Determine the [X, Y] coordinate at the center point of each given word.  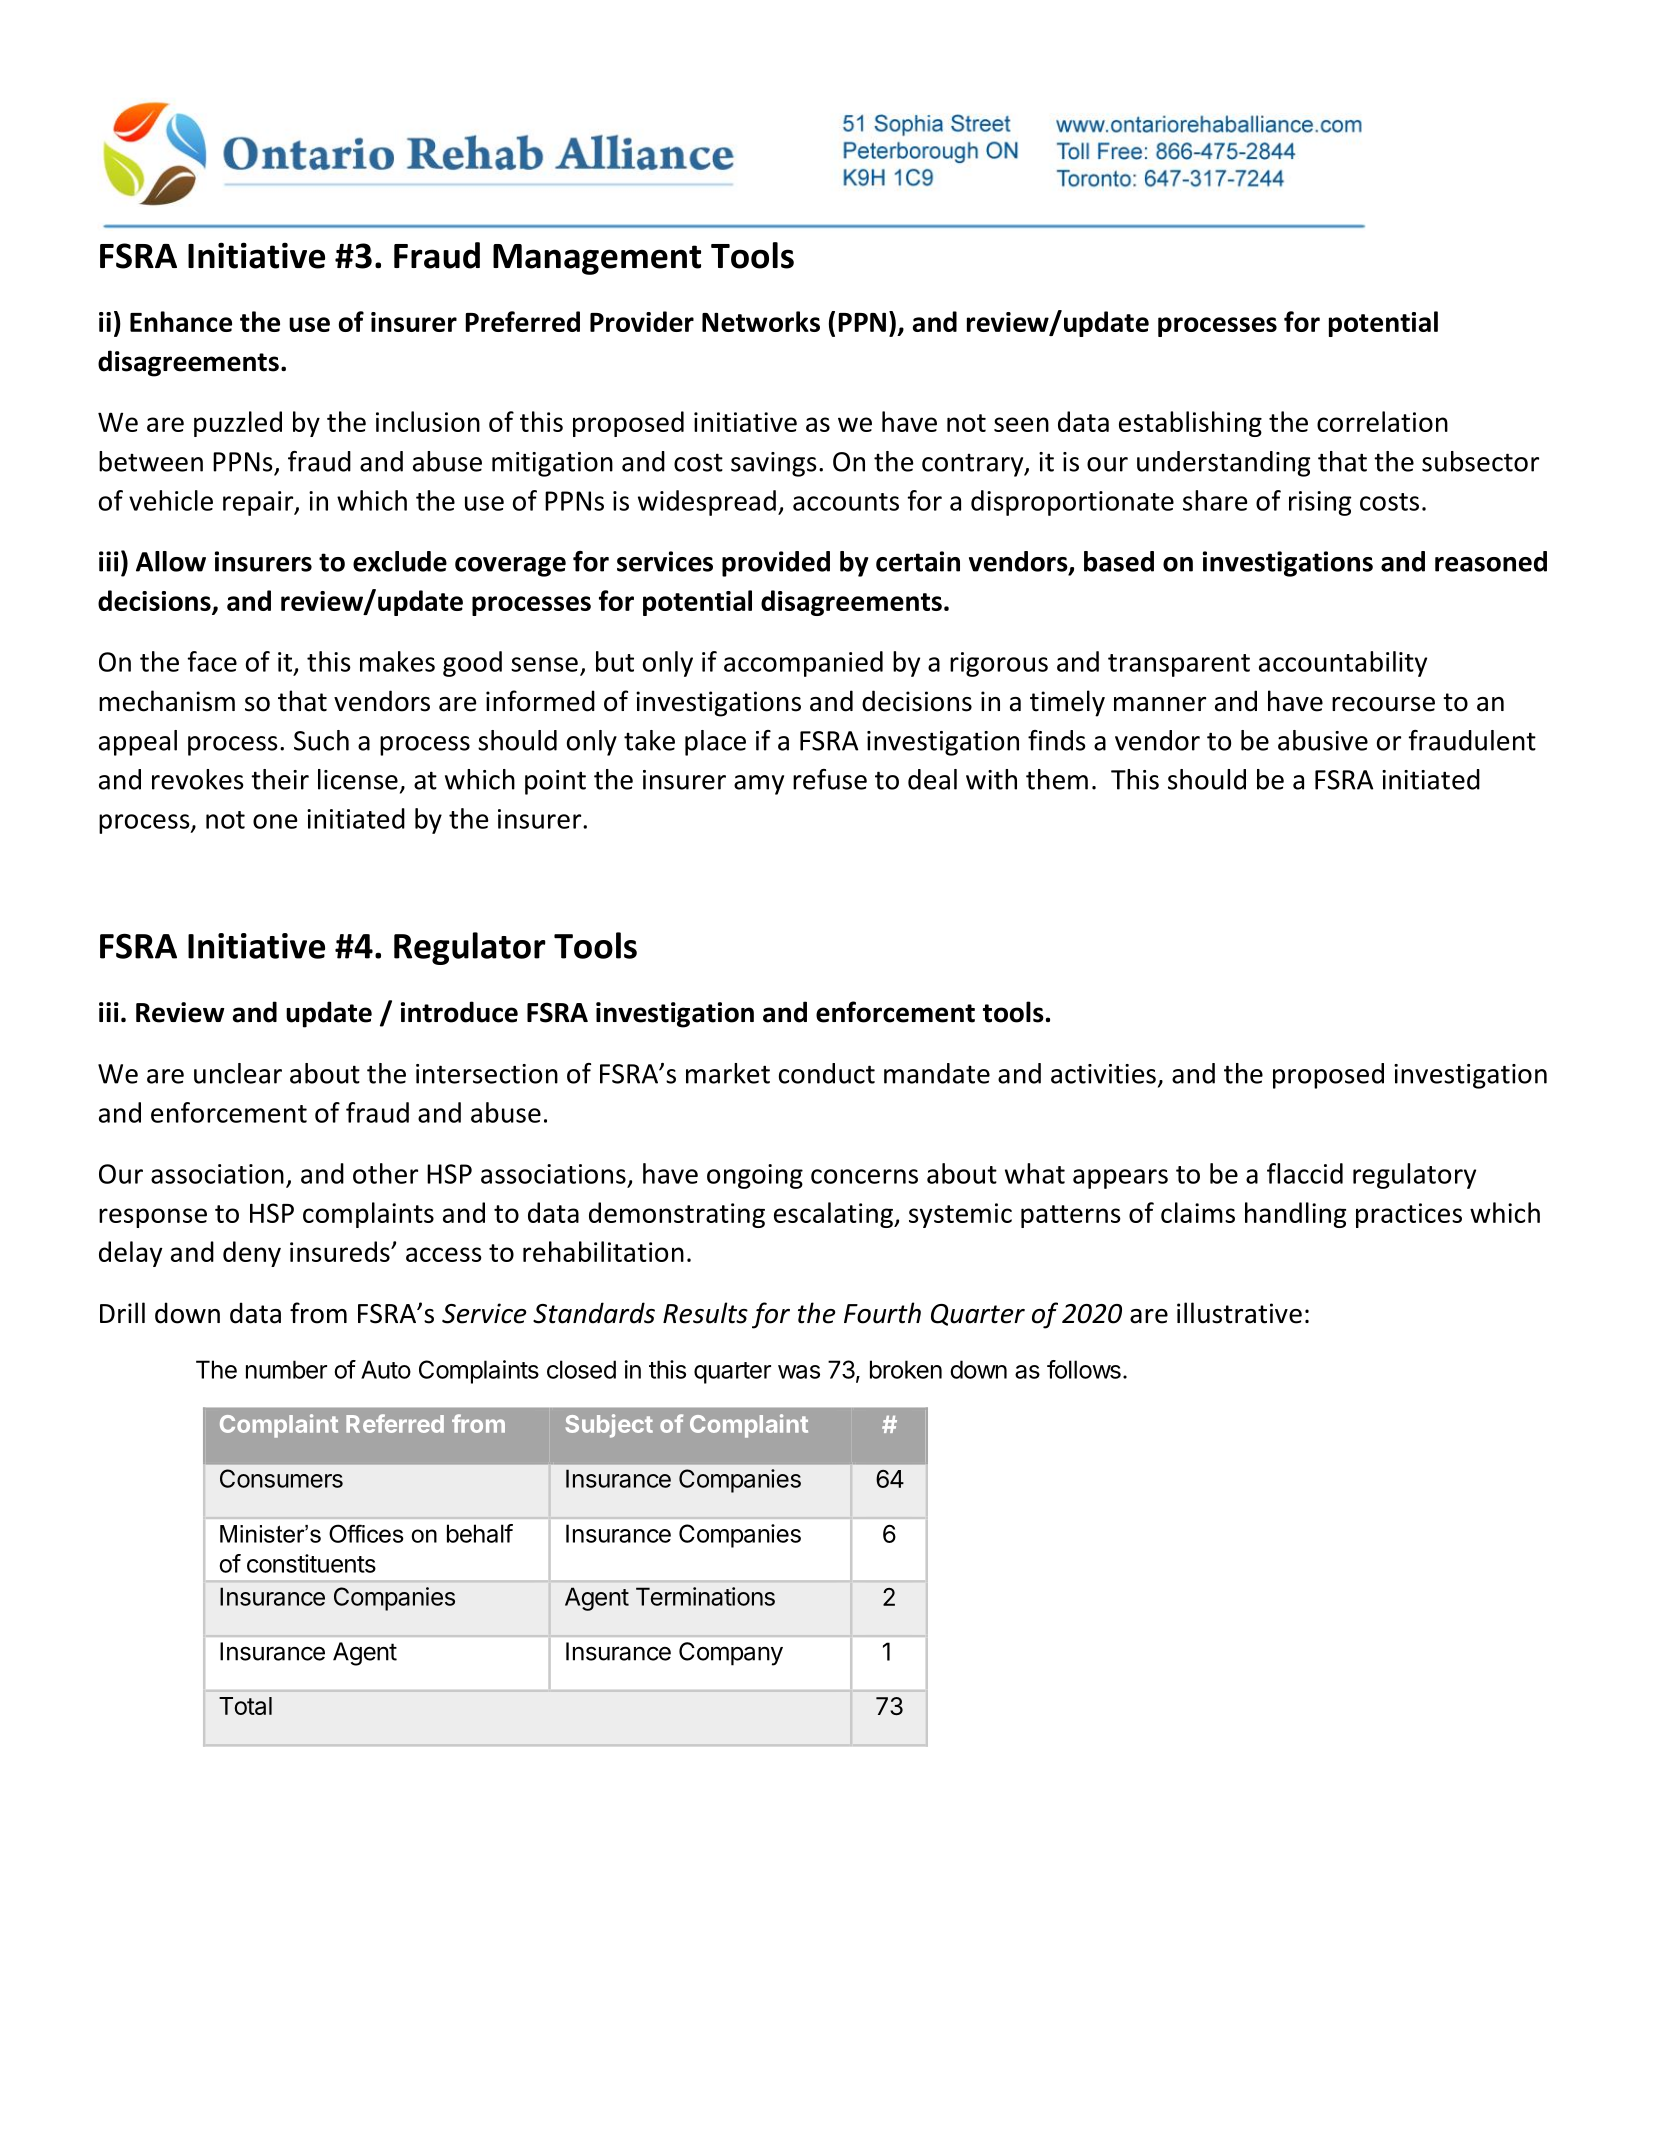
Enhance [181, 321]
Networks [761, 321]
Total [245, 1706]
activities [1103, 1074]
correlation [1382, 421]
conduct [827, 1073]
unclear [238, 1073]
